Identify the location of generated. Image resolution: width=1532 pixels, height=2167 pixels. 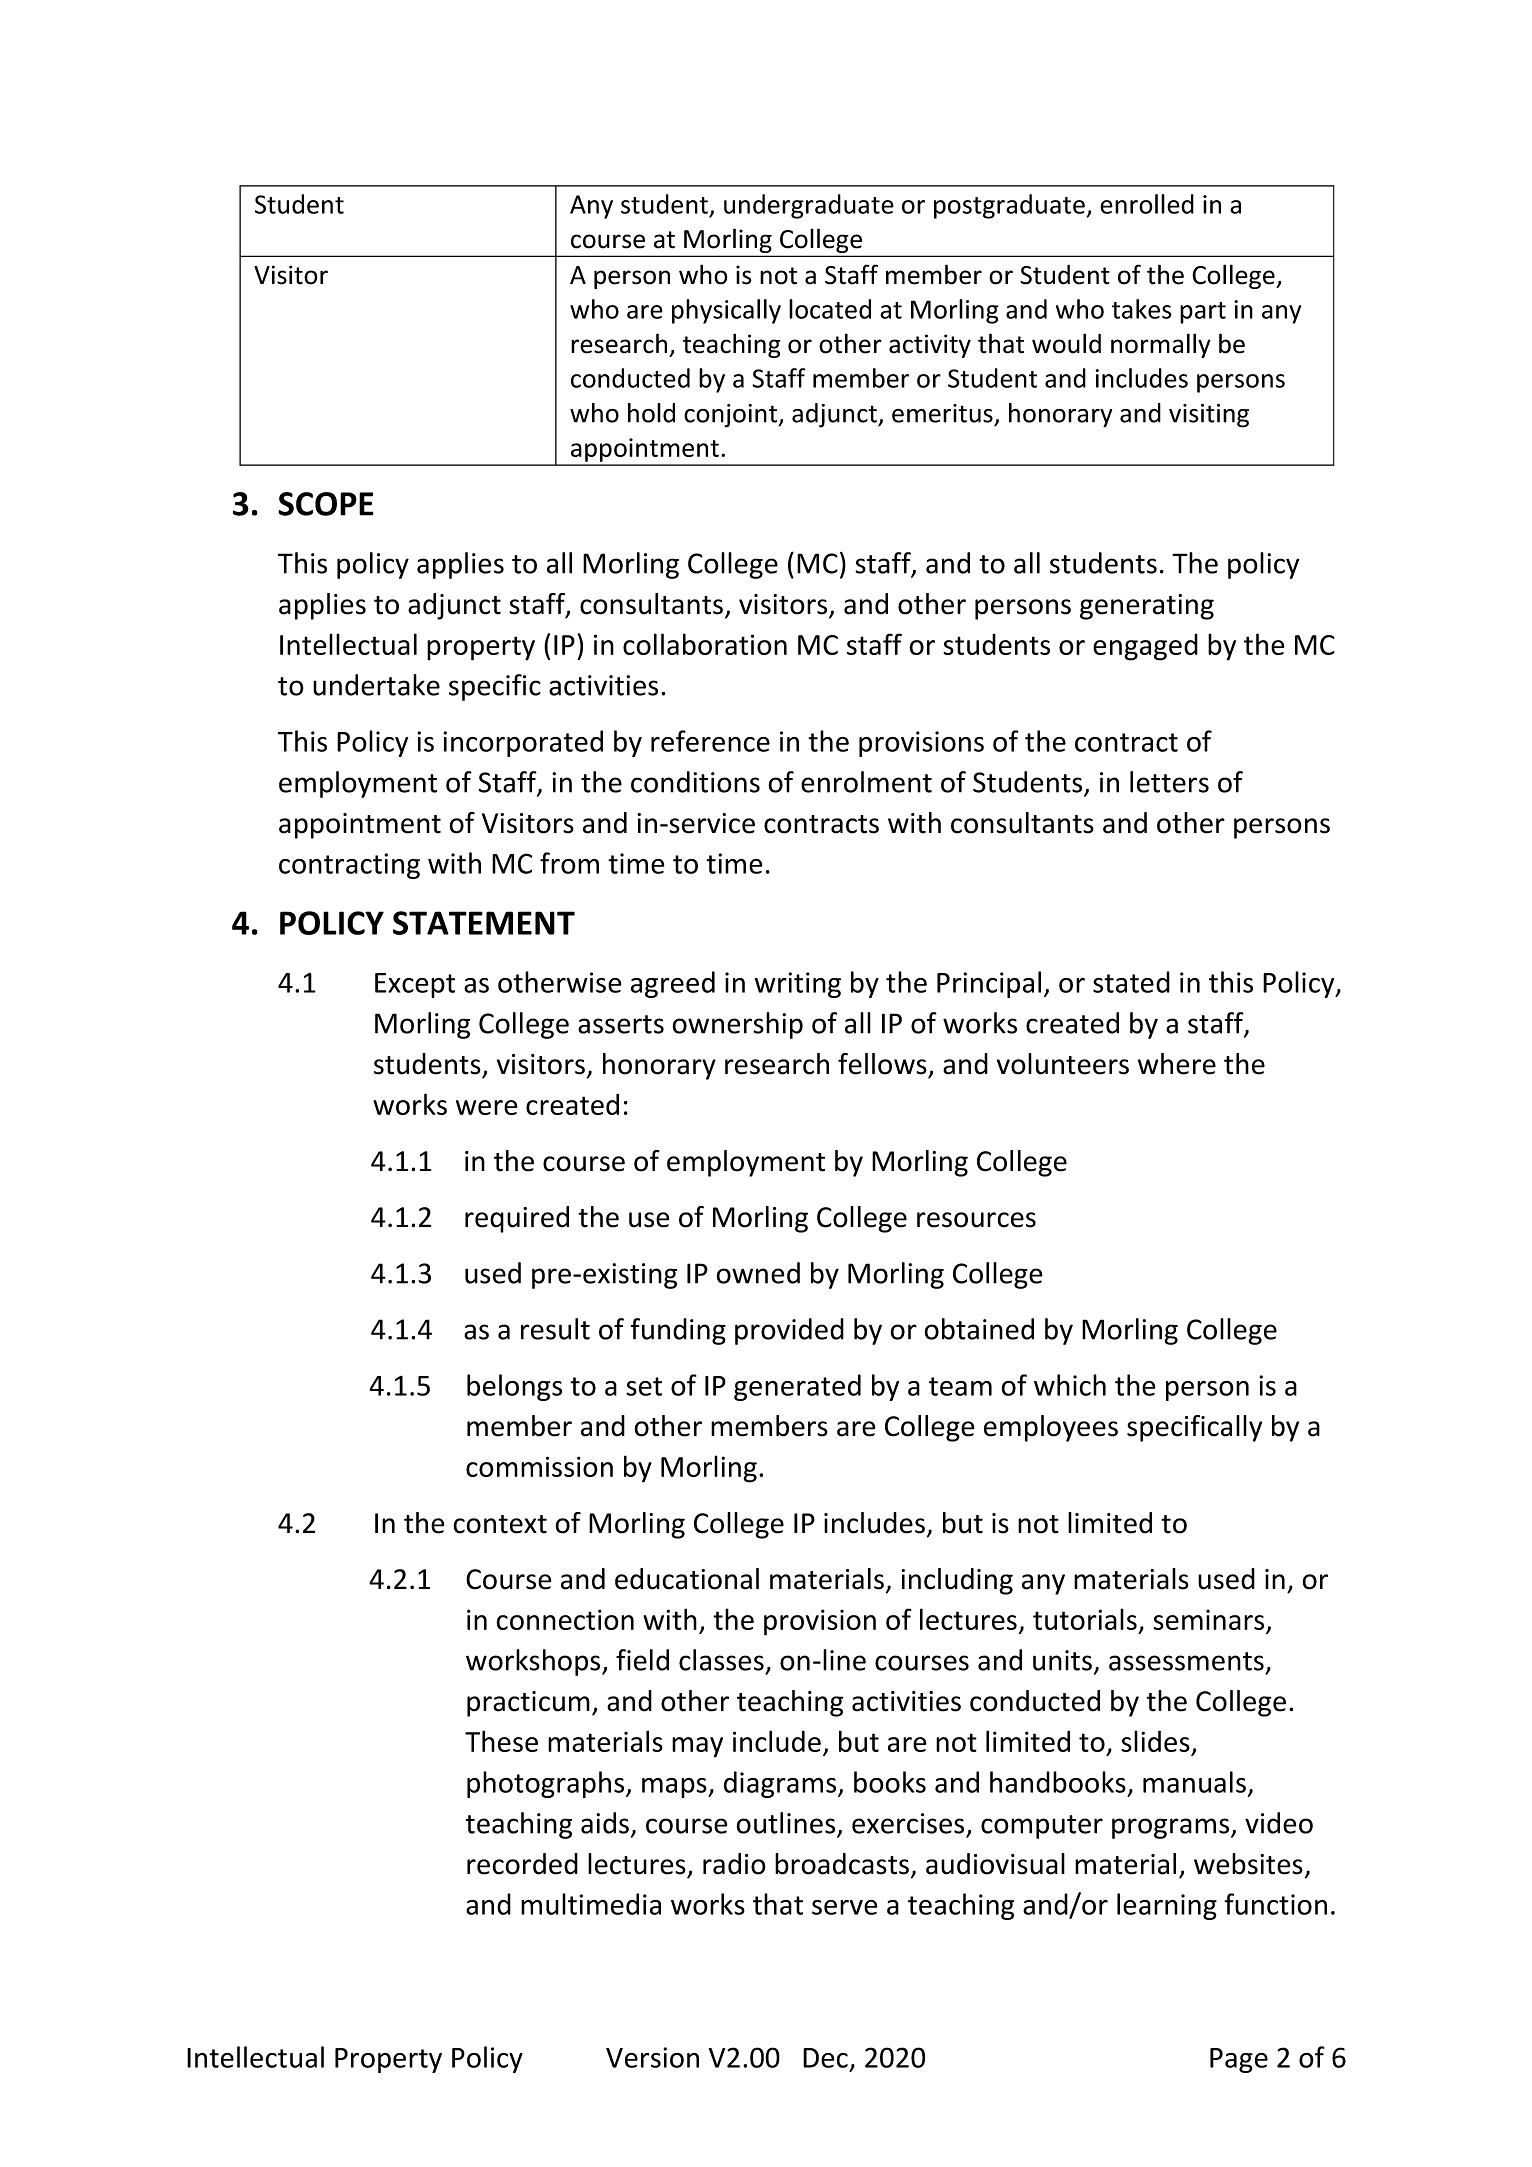
(797, 1387).
